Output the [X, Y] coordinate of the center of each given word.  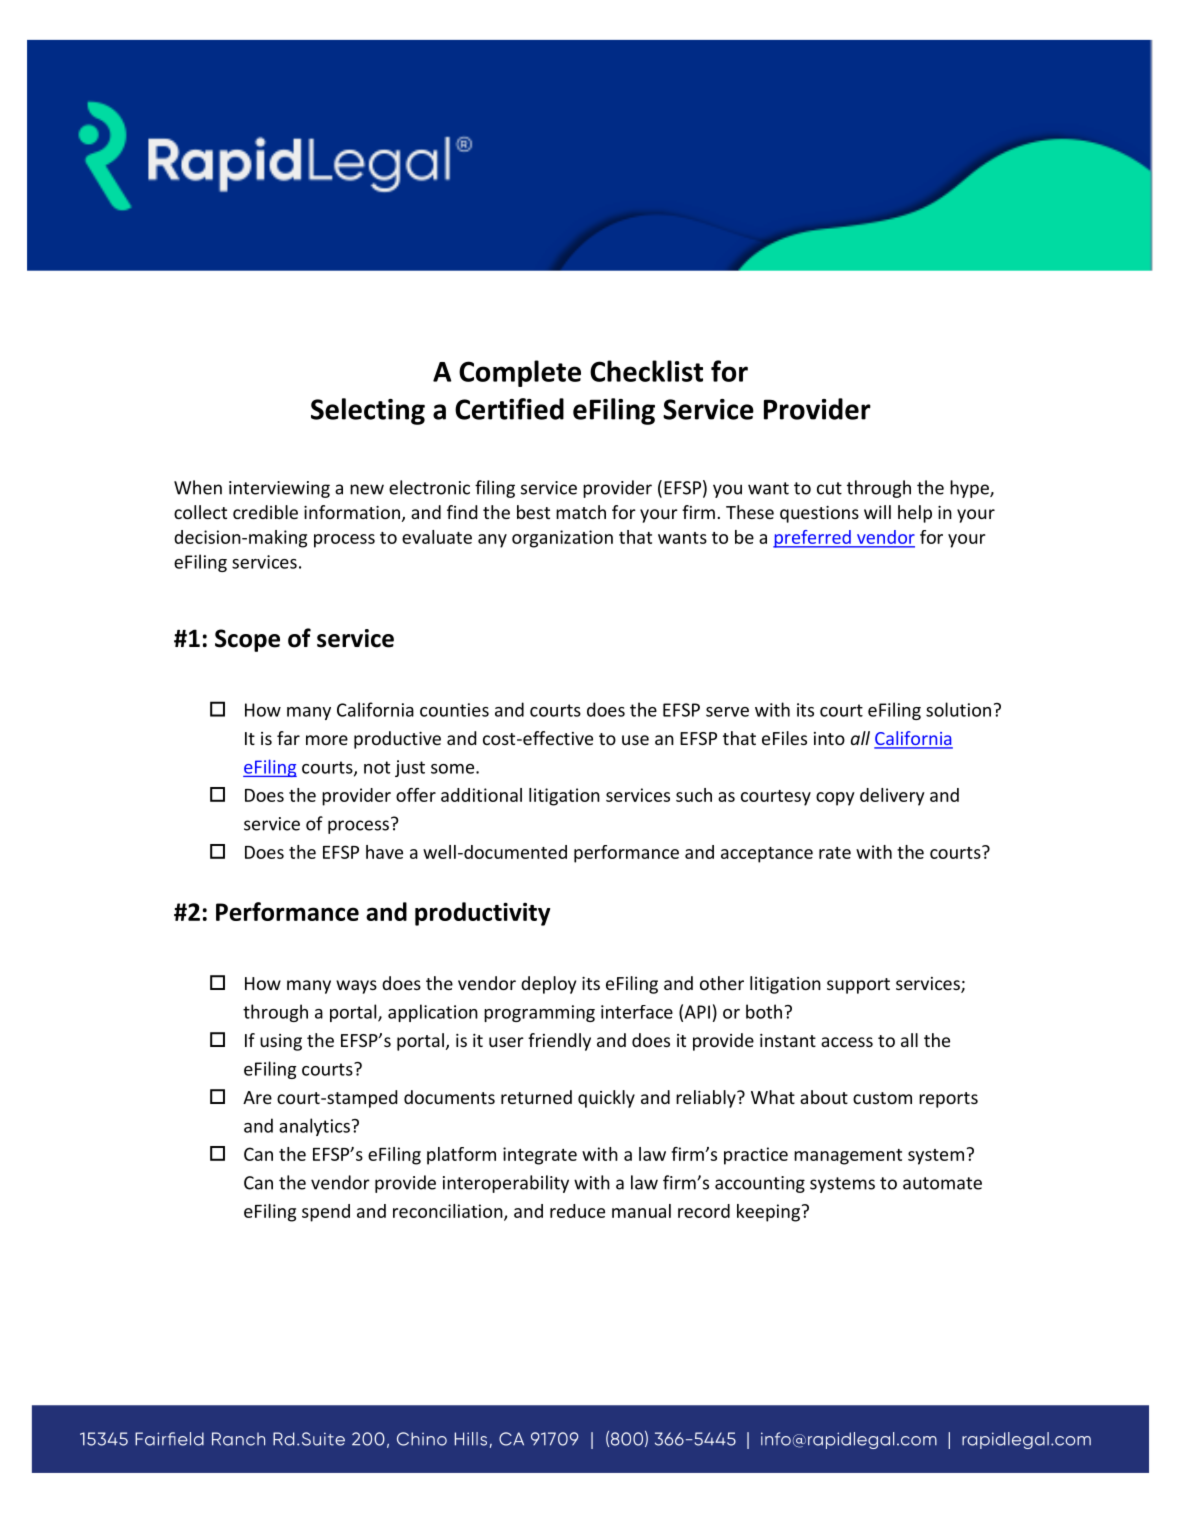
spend [326, 1213]
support [858, 986]
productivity [482, 914]
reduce [577, 1211]
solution [958, 709]
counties [454, 710]
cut [829, 488]
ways [356, 987]
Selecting [368, 411]
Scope [247, 640]
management [848, 1157]
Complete [520, 373]
